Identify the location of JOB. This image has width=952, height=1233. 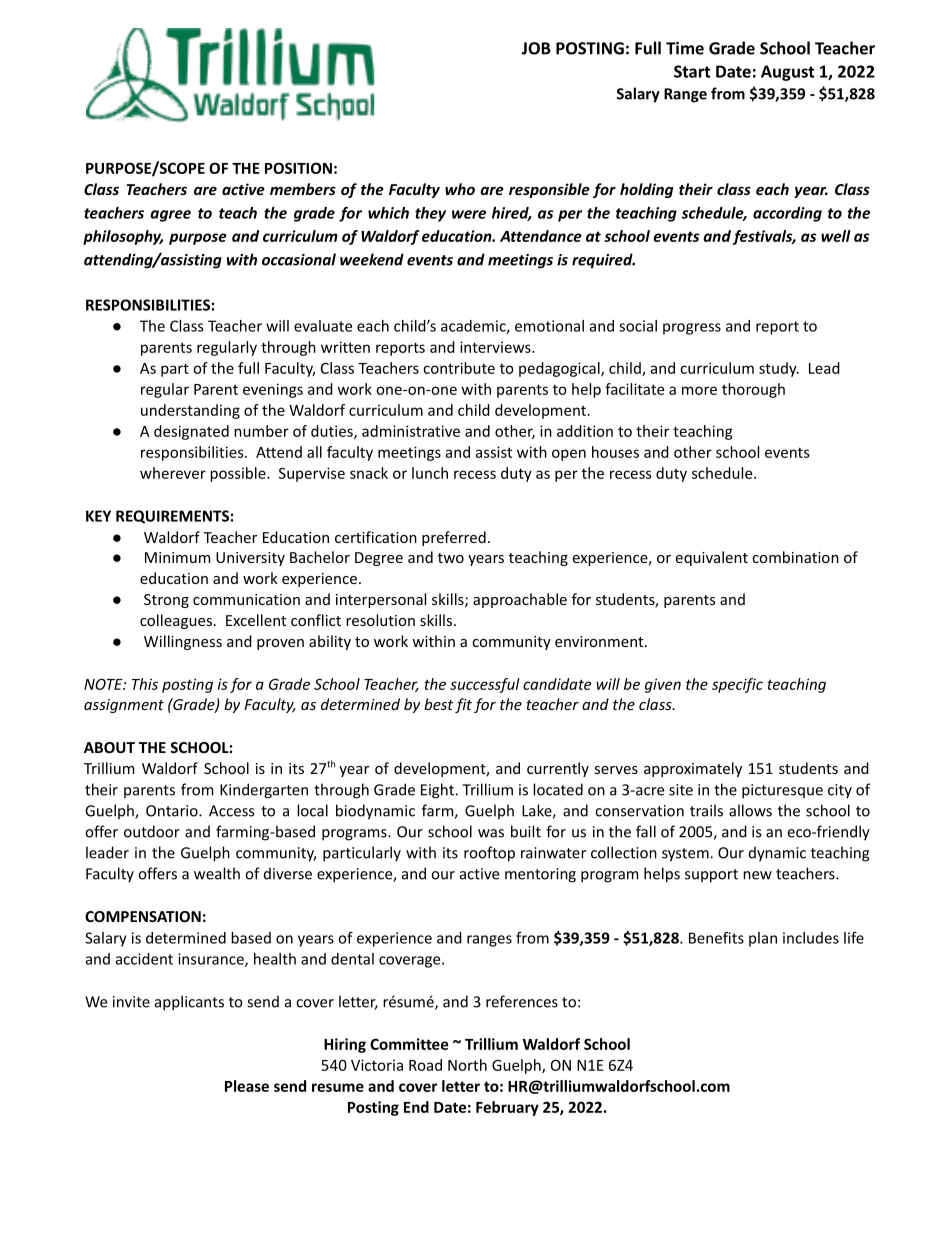
(536, 48).
